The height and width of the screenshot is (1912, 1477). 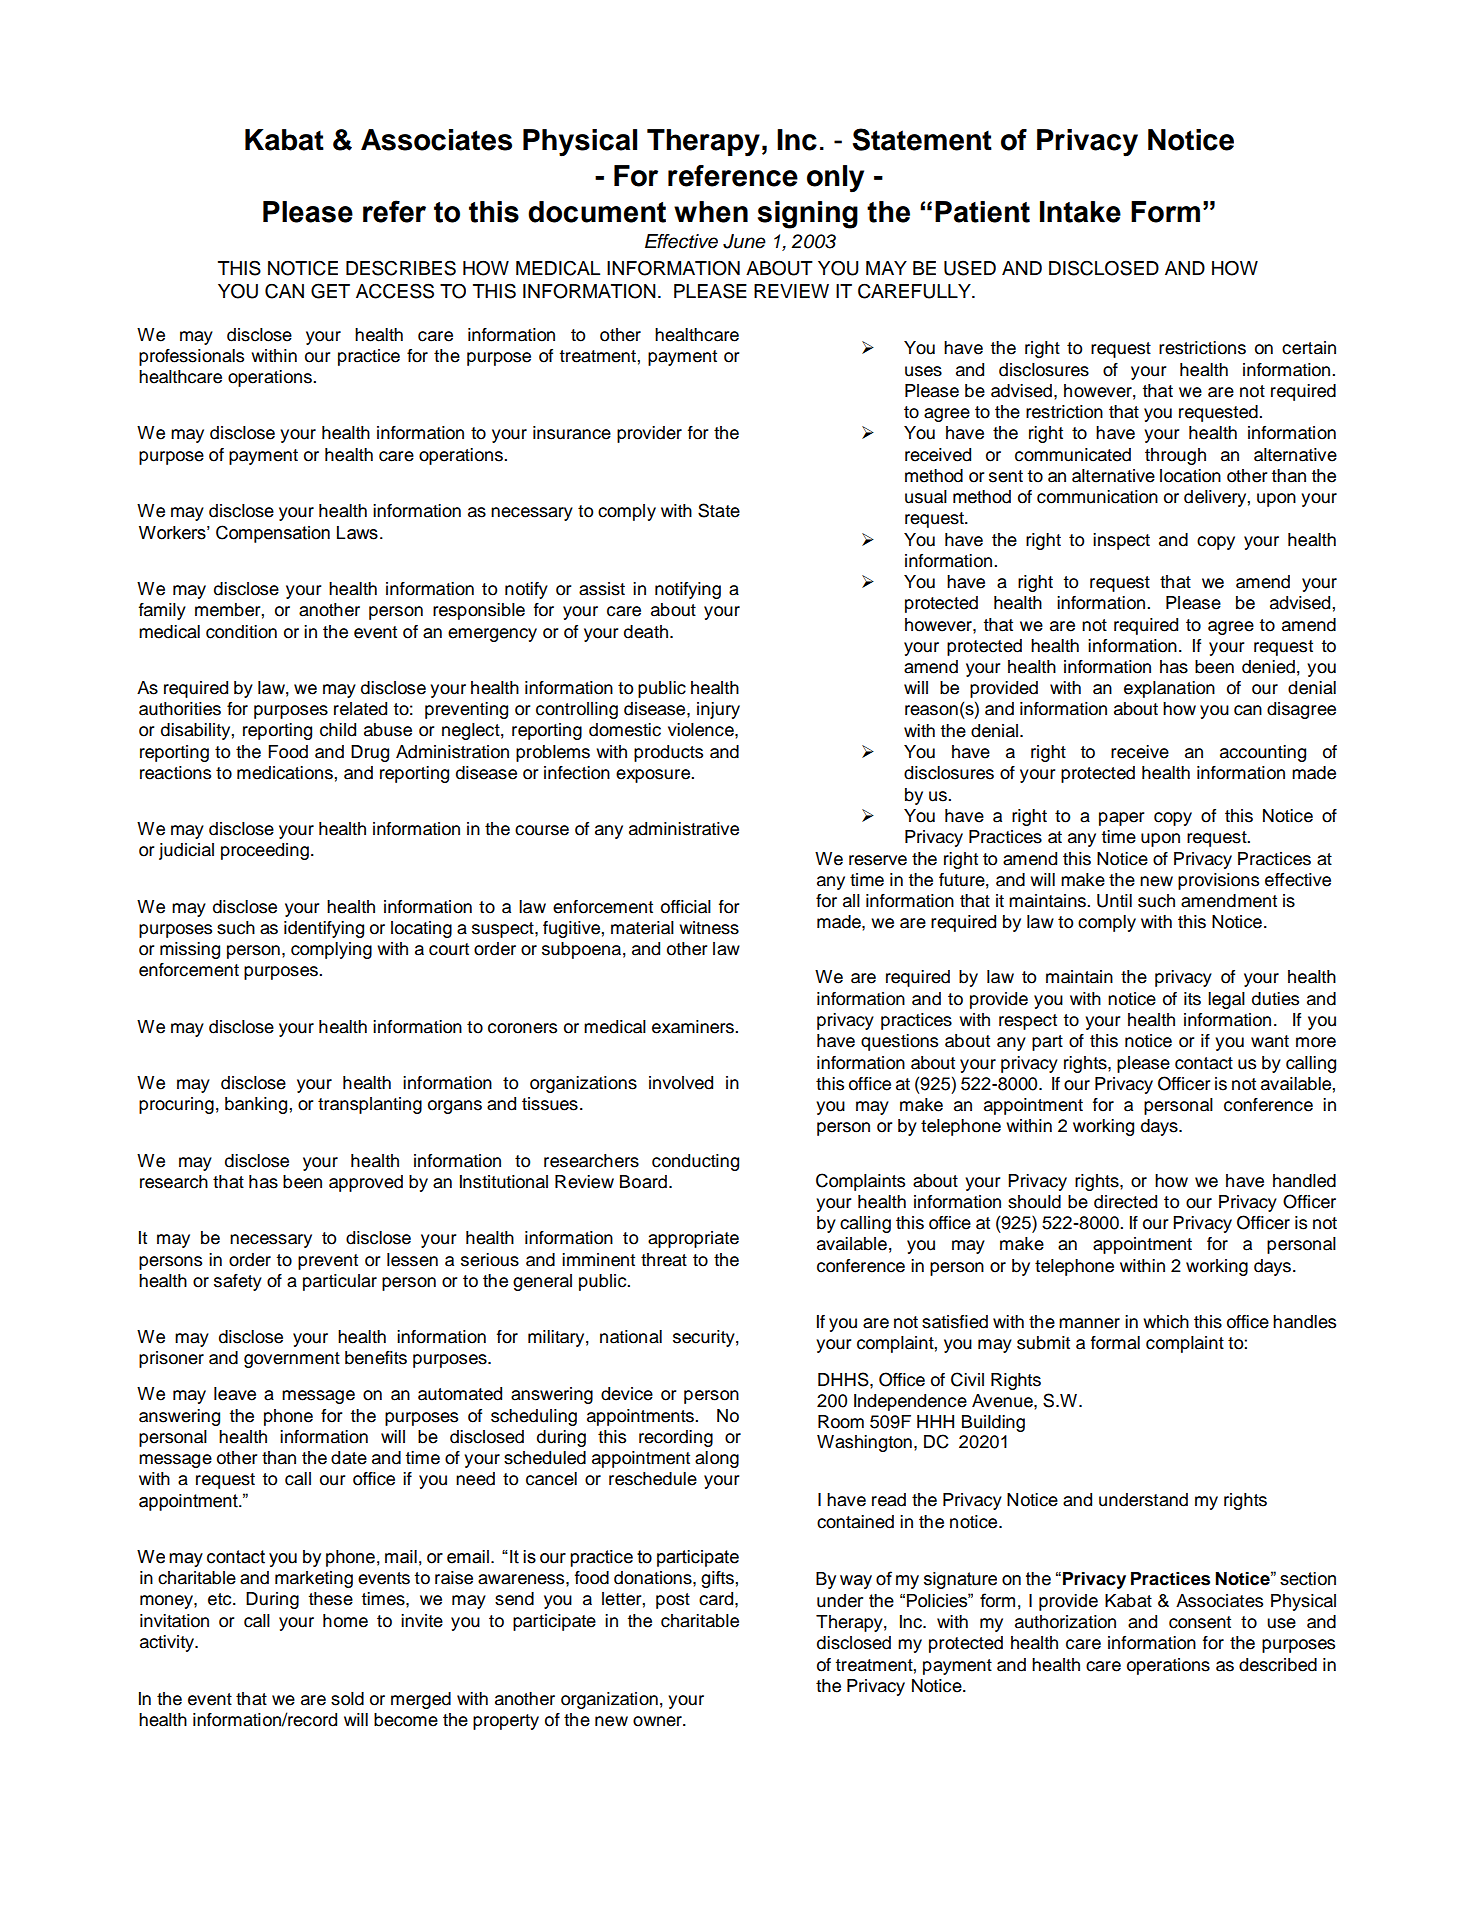 I want to click on death, so click(x=646, y=632).
